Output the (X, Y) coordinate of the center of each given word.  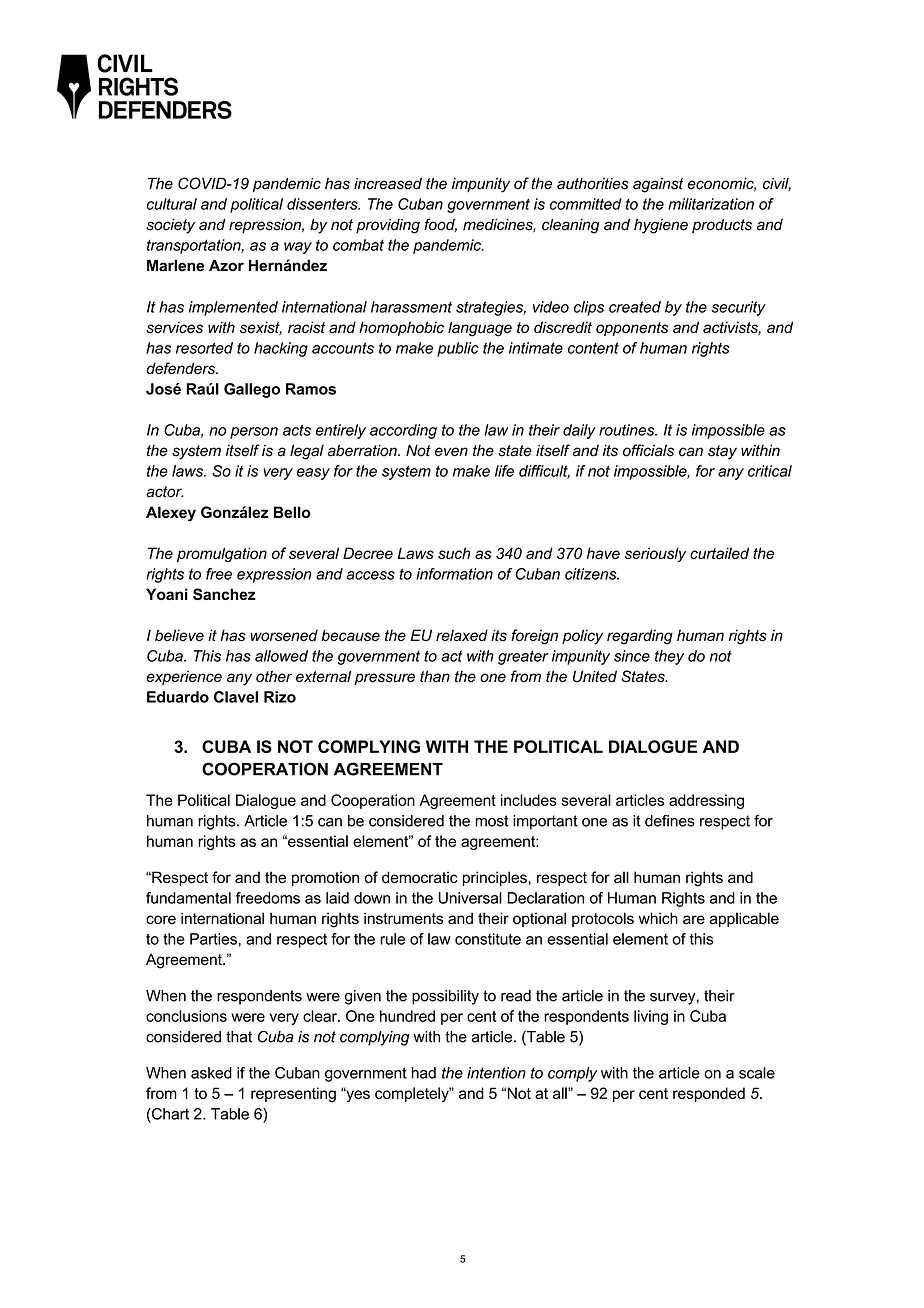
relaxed (462, 635)
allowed (281, 656)
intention (496, 1073)
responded (709, 1094)
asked (211, 1073)
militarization (711, 204)
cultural (172, 204)
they (669, 657)
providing (388, 226)
